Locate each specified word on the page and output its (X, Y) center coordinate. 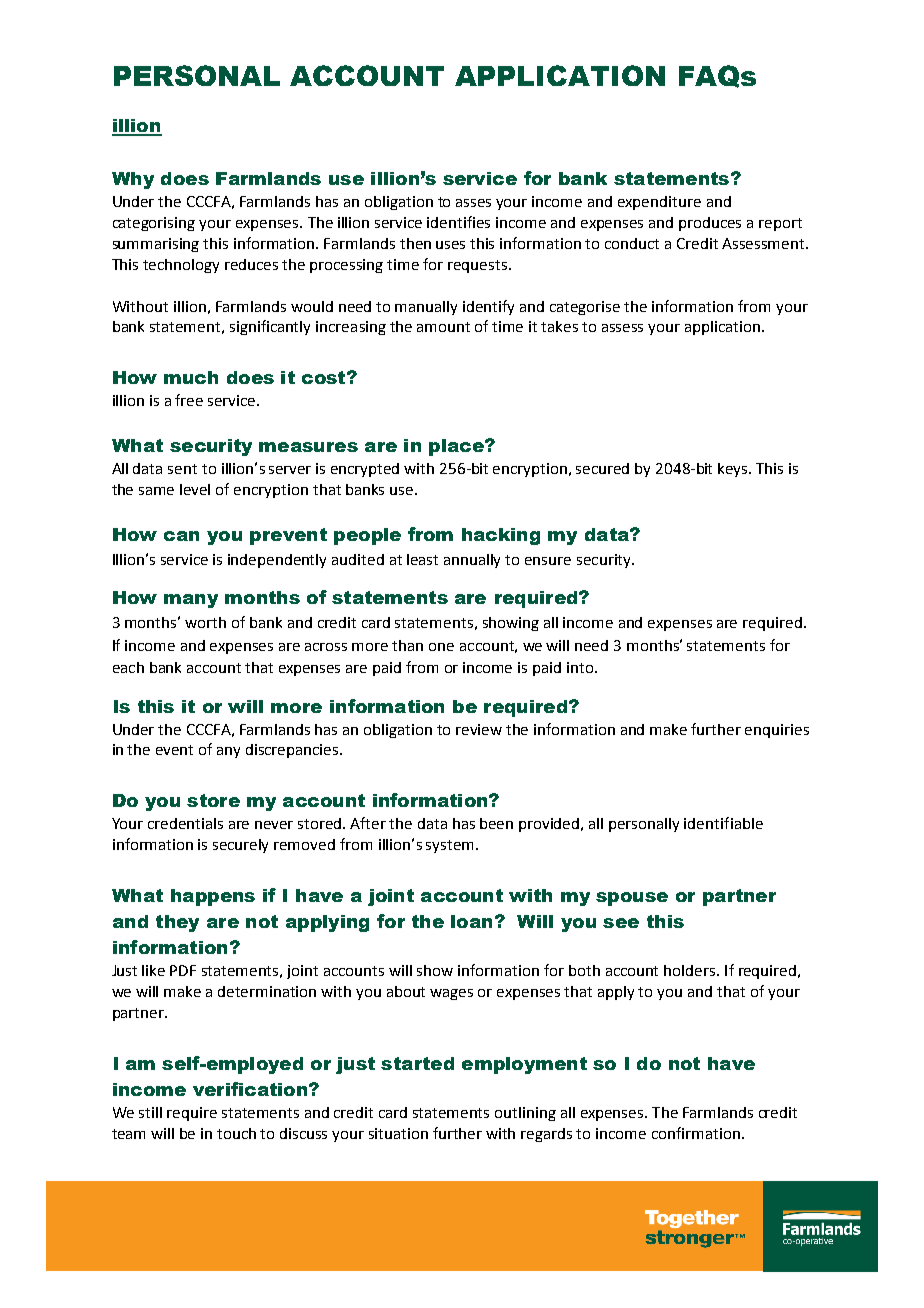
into (581, 667)
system (449, 846)
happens (213, 897)
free (189, 400)
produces (710, 224)
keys (734, 470)
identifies (458, 222)
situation (398, 1133)
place (457, 447)
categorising (154, 224)
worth (205, 622)
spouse (632, 899)
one (441, 647)
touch (236, 1133)
